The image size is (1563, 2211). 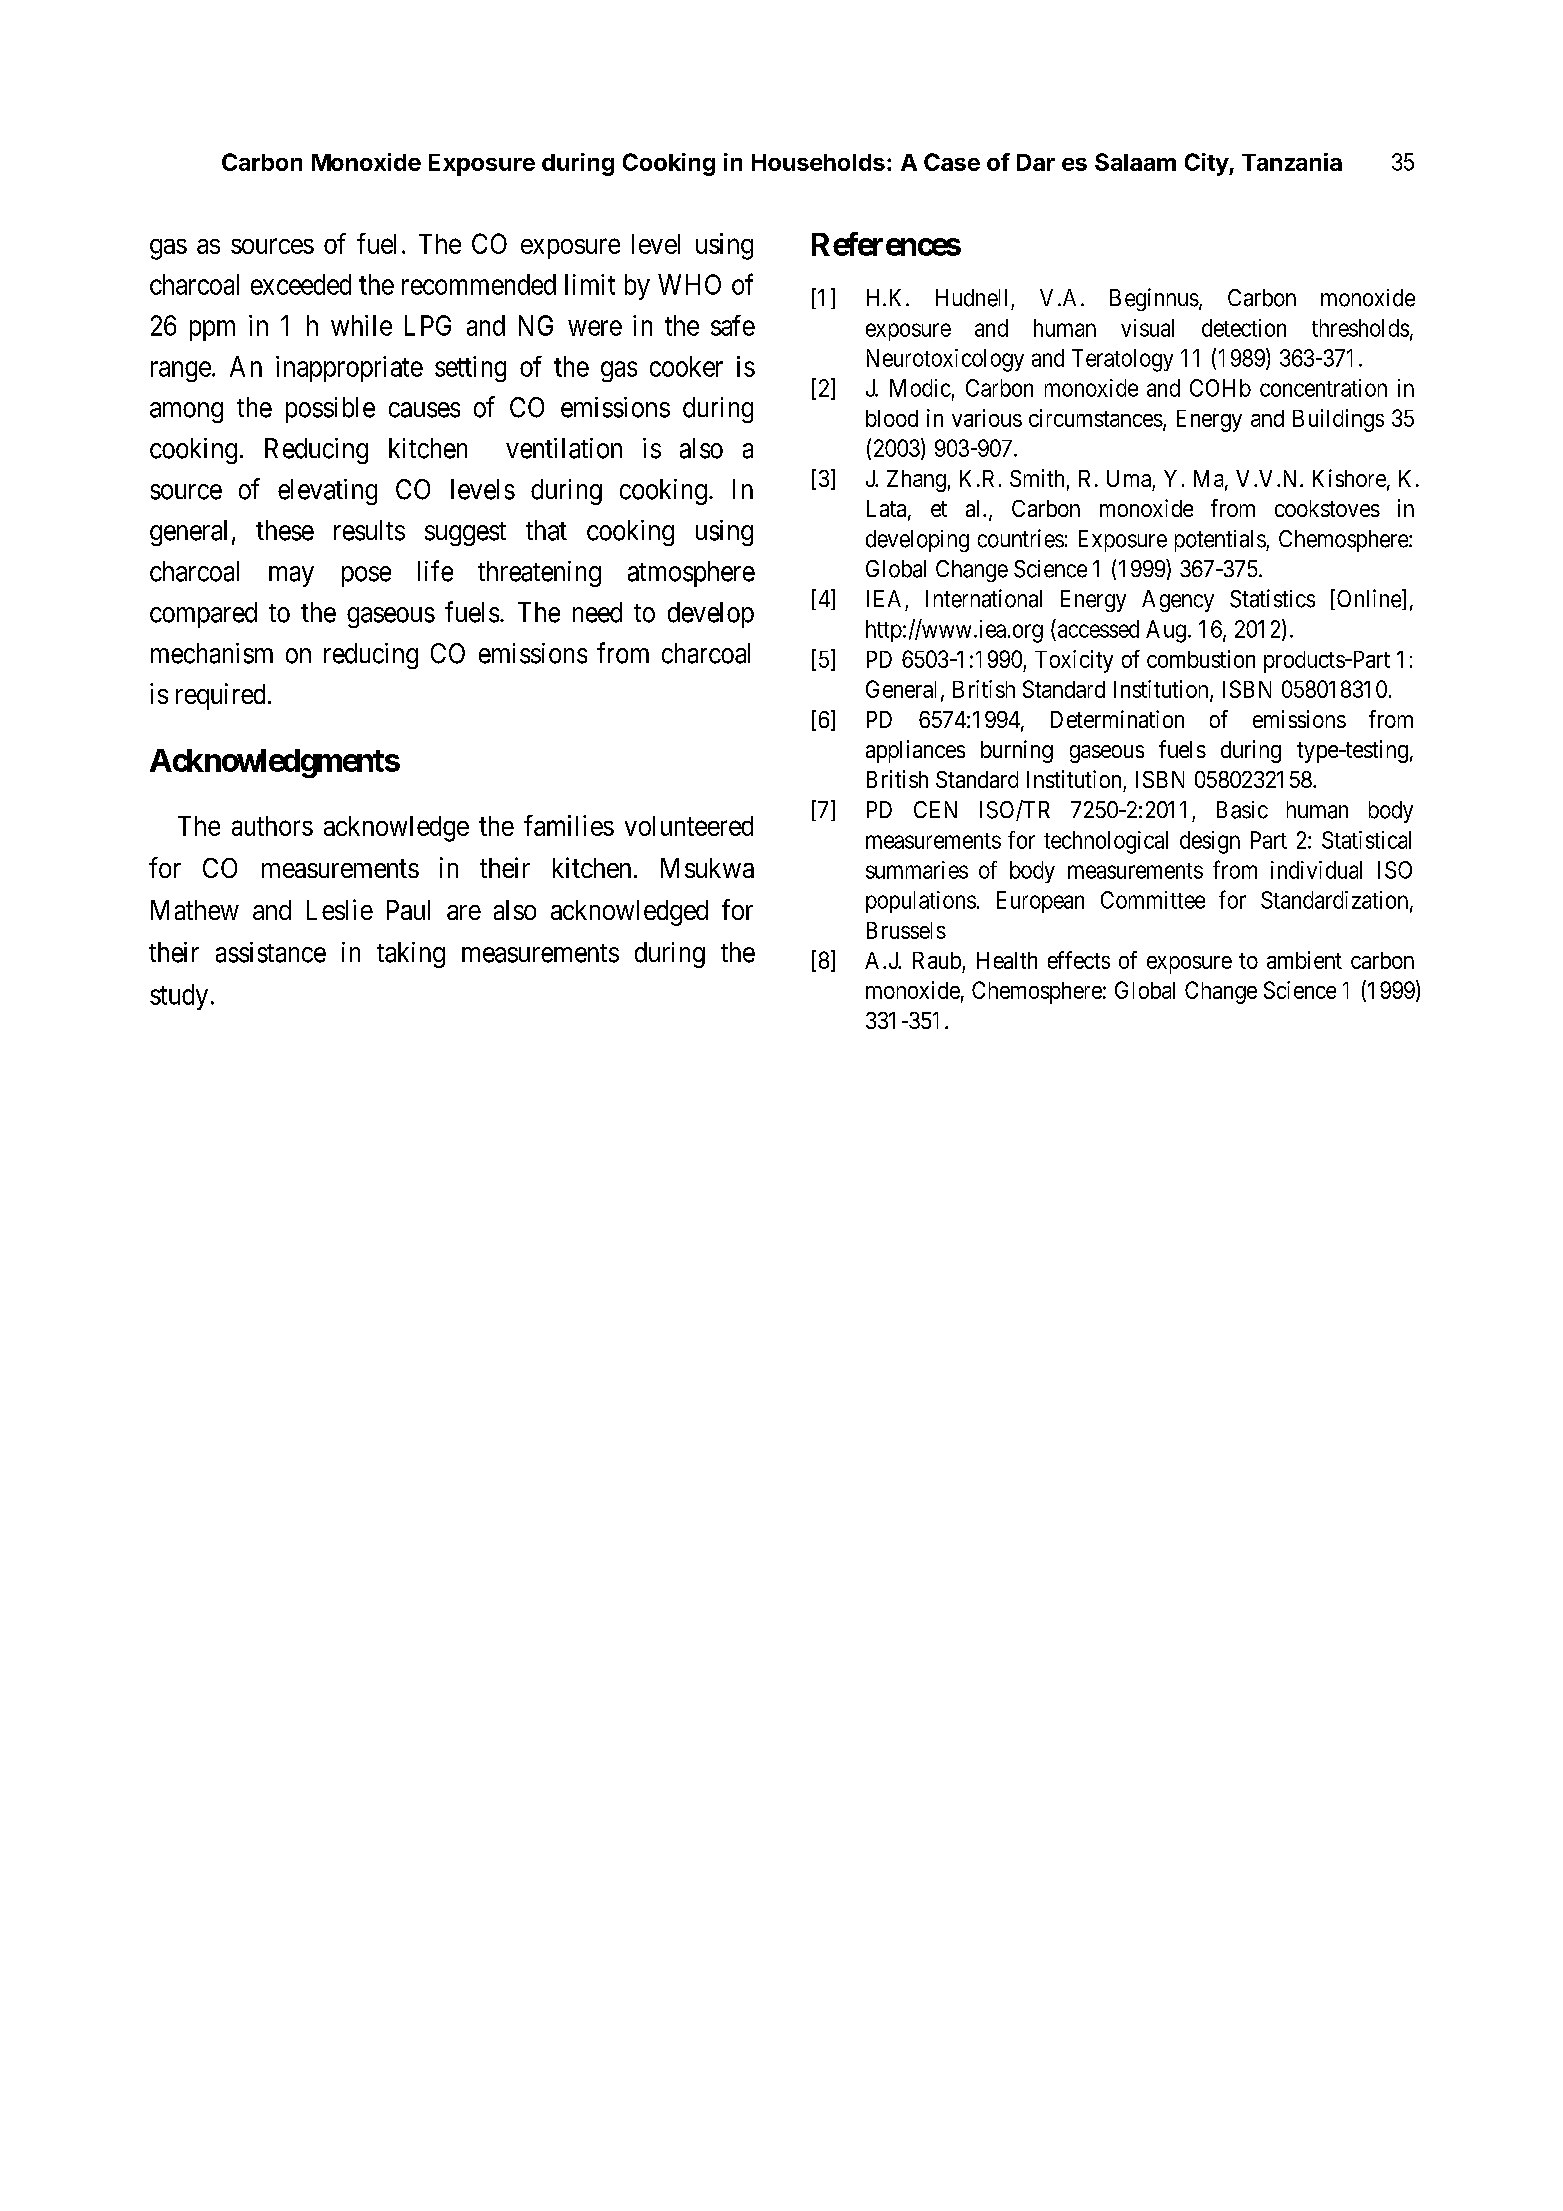 I want to click on appliances, so click(x=915, y=751).
